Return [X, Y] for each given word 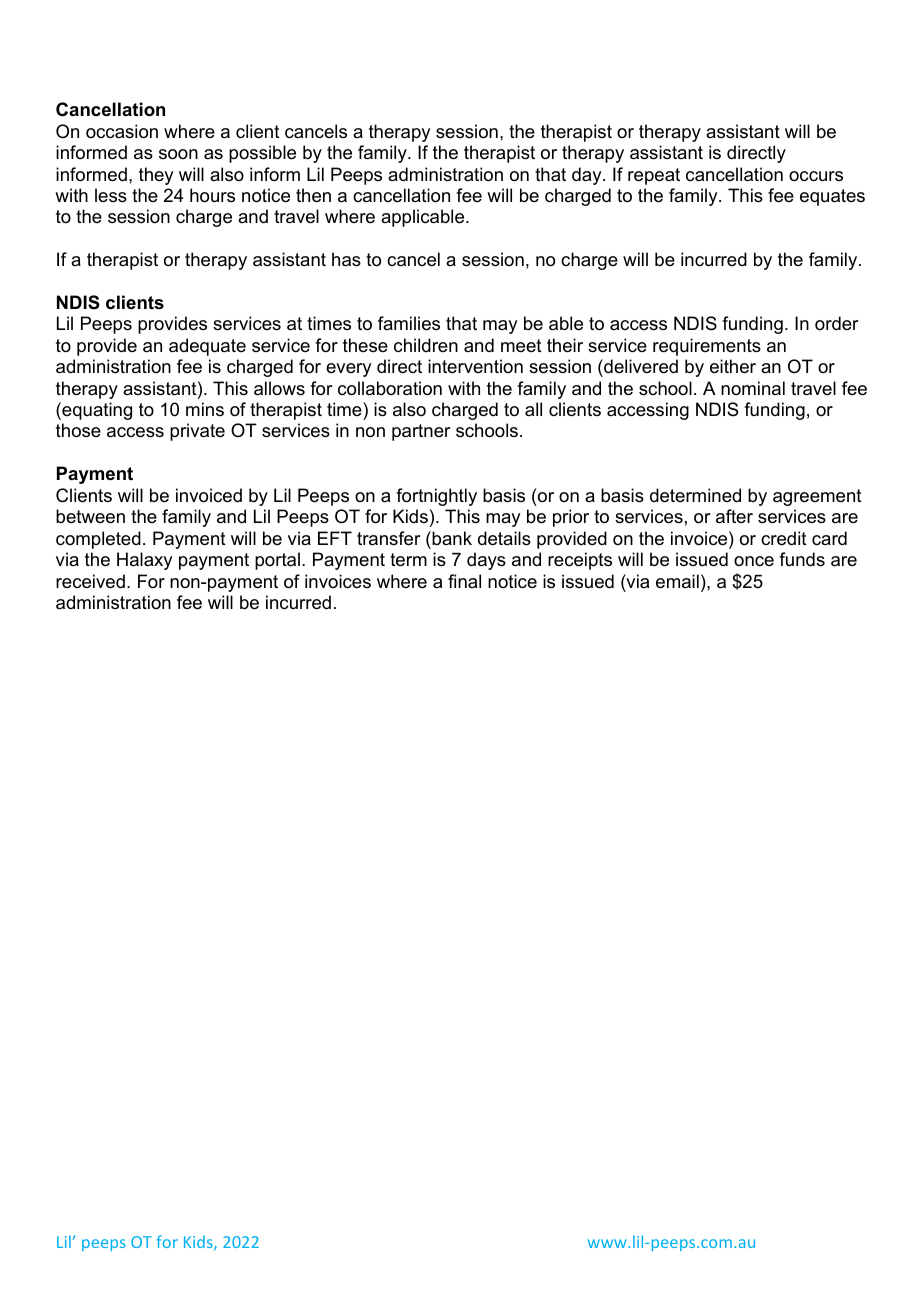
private [197, 432]
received [90, 581]
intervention [475, 366]
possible [262, 154]
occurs [816, 176]
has [346, 259]
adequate [207, 347]
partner [421, 432]
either [733, 366]
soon [178, 154]
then [313, 195]
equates [832, 197]
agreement [817, 497]
